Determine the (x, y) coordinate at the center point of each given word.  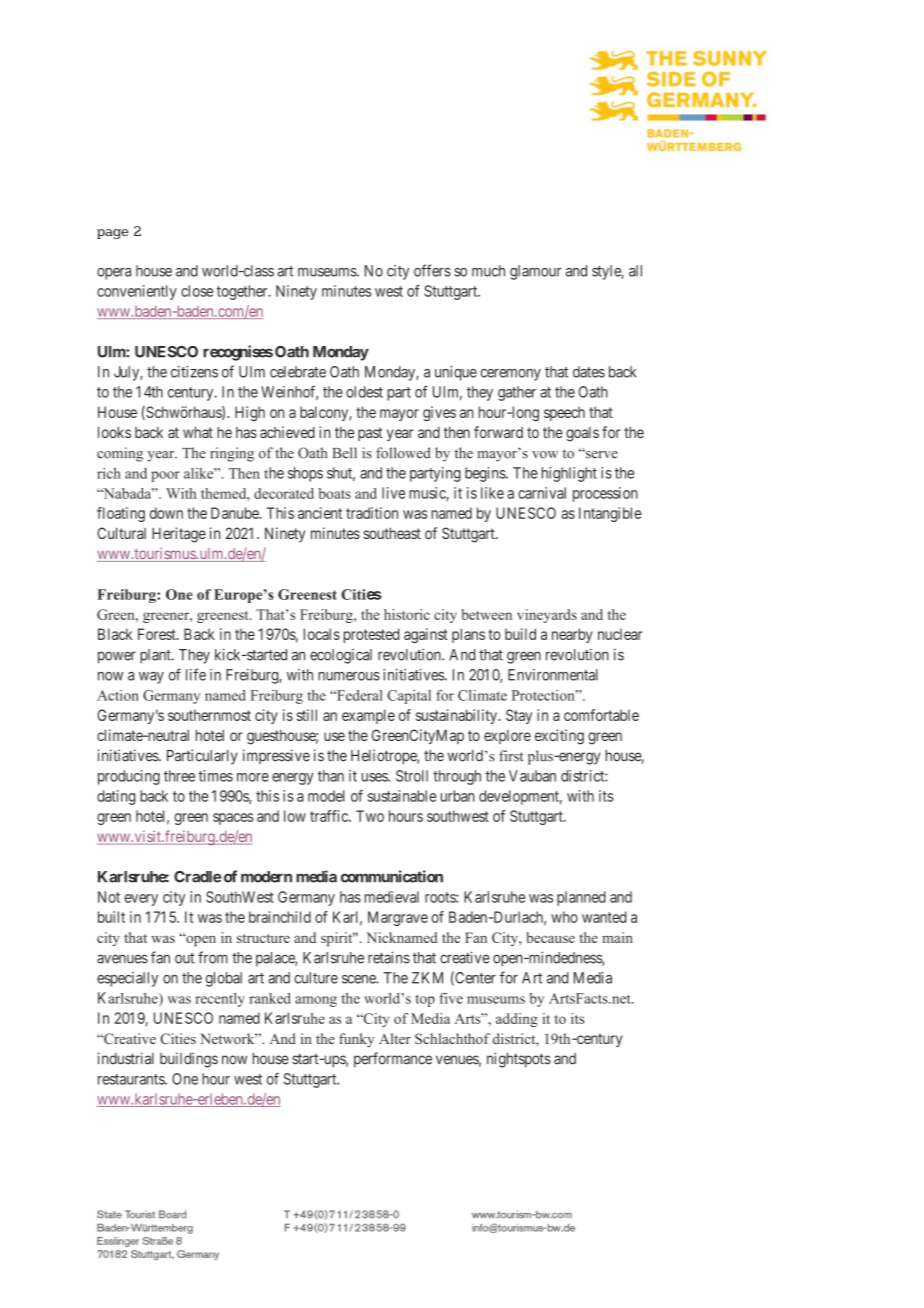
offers (432, 270)
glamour (535, 272)
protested (371, 635)
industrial (126, 1058)
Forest (158, 634)
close (197, 291)
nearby (572, 635)
